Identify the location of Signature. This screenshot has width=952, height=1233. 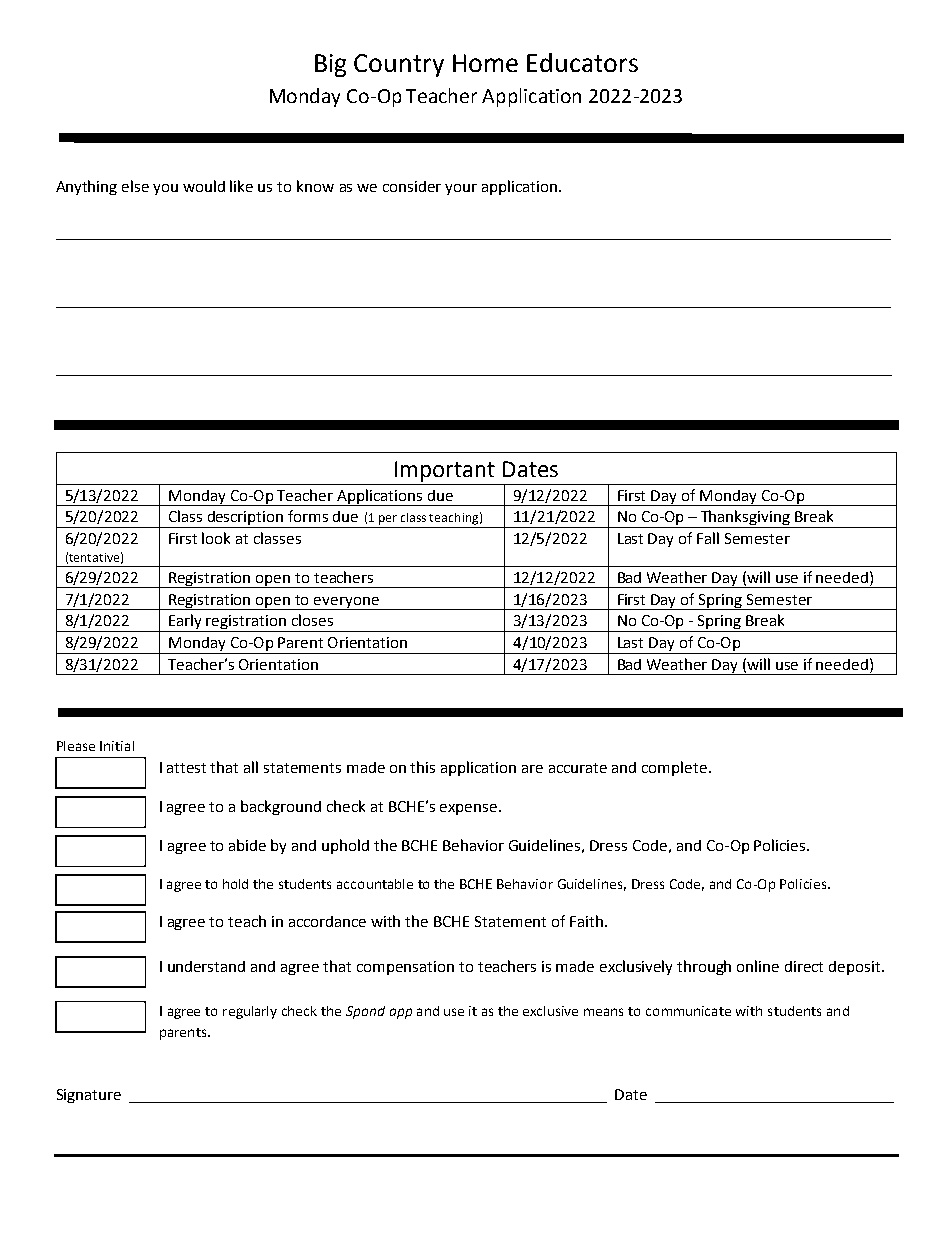
(89, 1096).
